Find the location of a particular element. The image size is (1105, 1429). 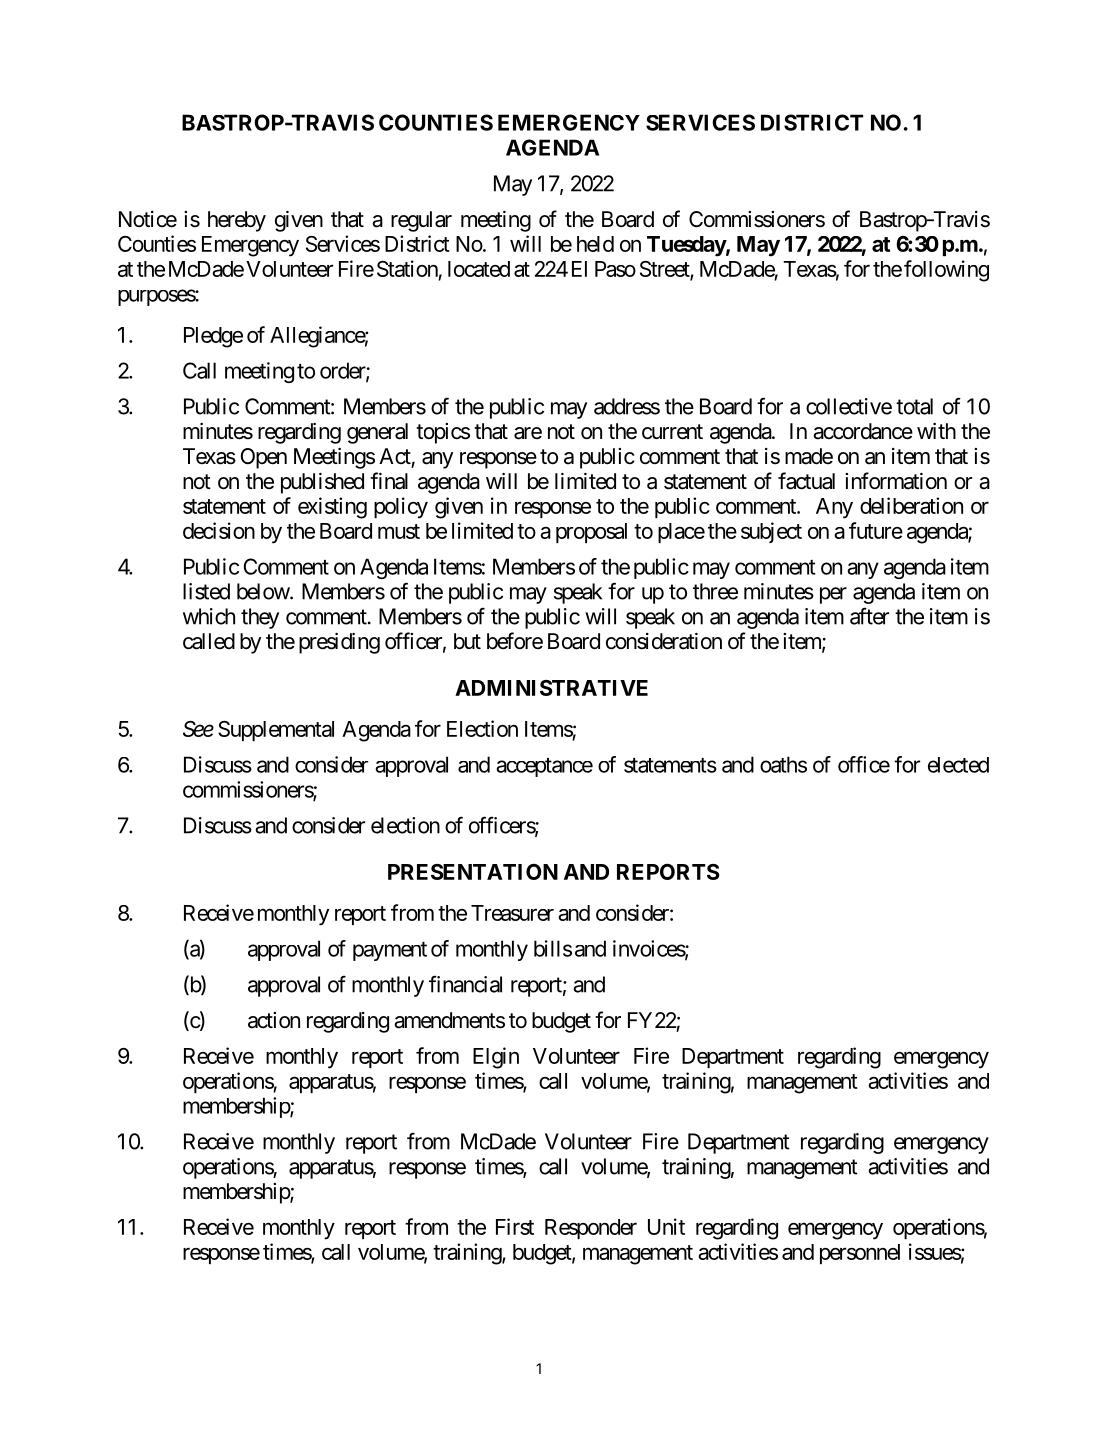

elected is located at coordinates (958, 765).
